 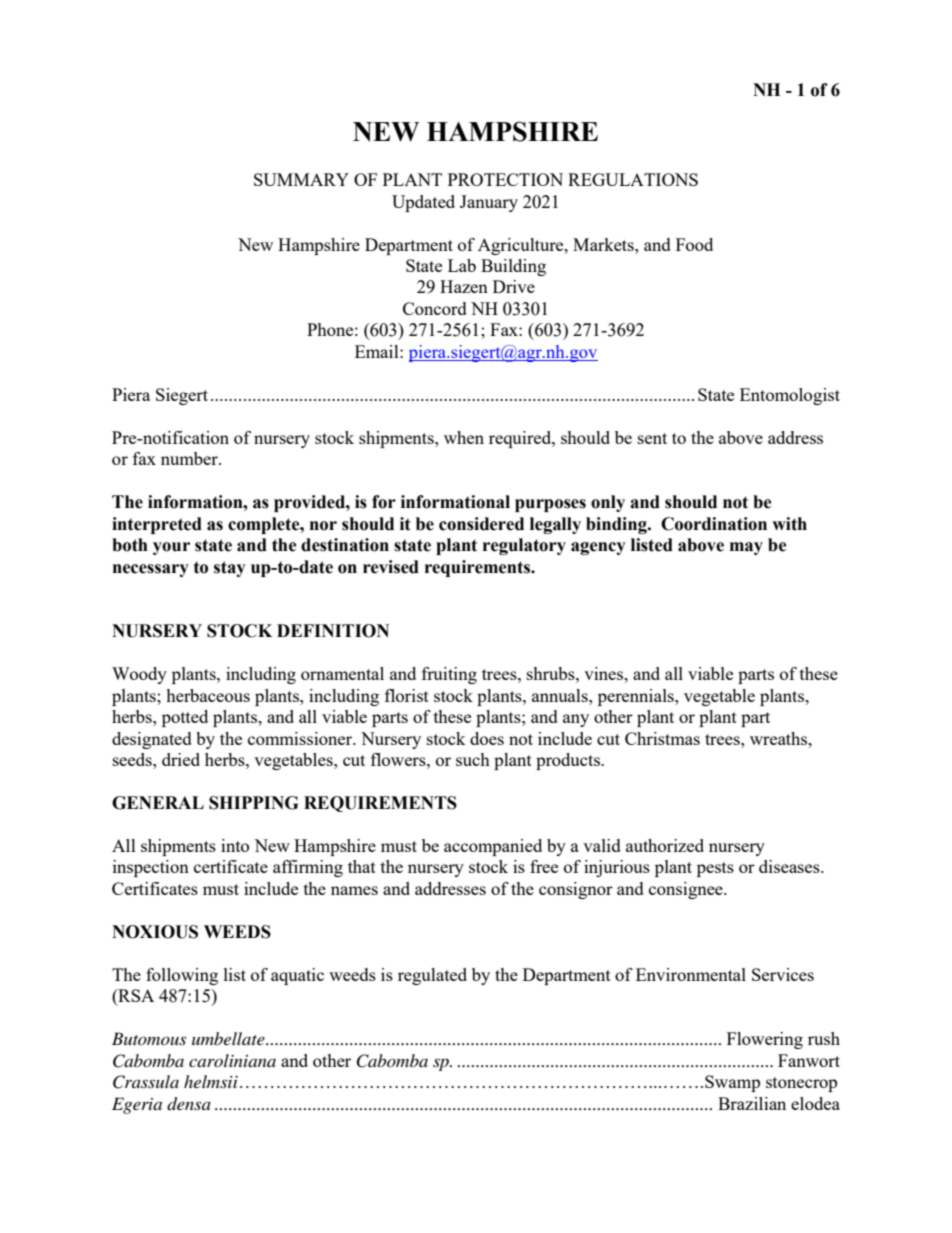 I want to click on herbaceous, so click(x=208, y=695).
